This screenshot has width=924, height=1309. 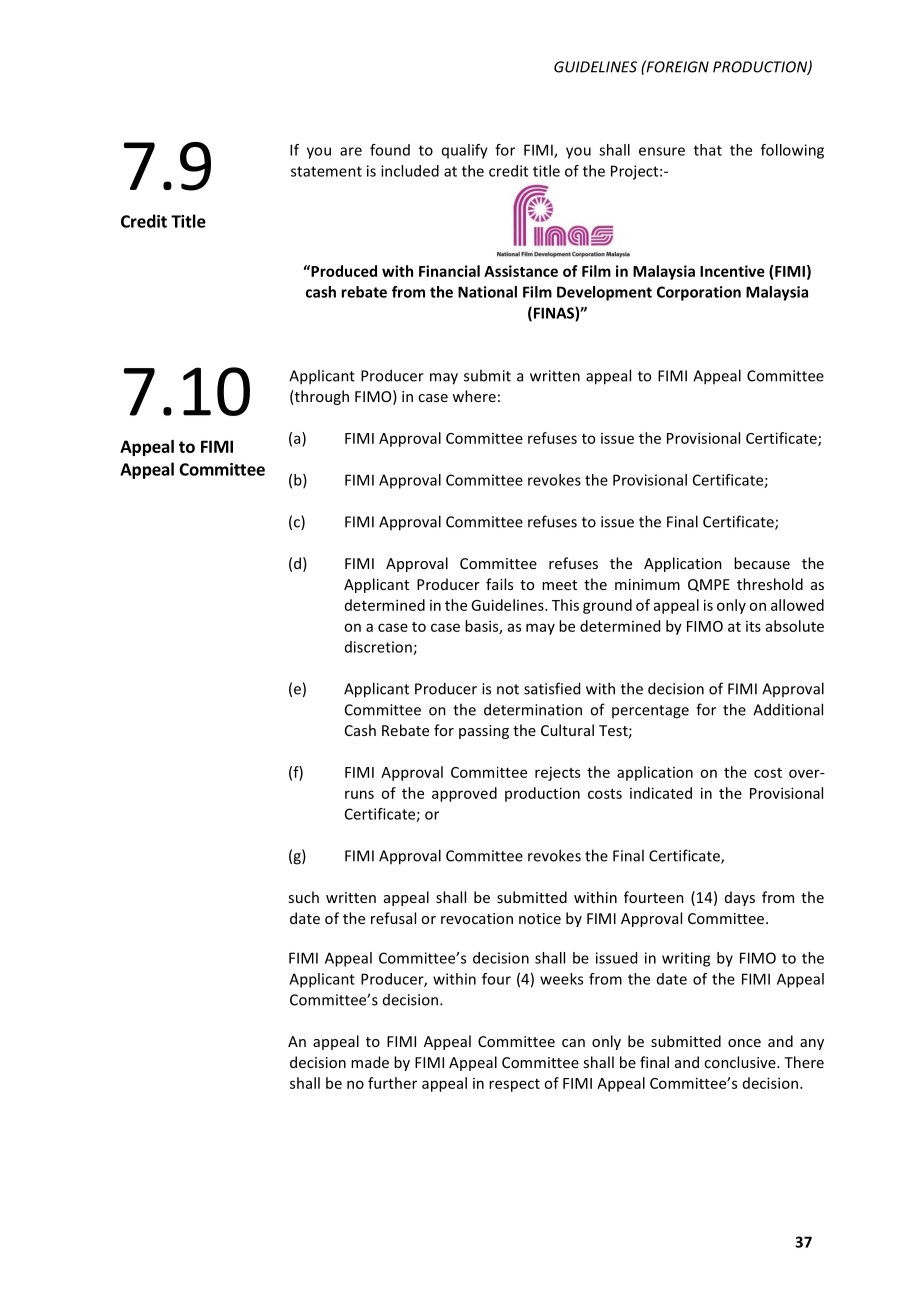 I want to click on respect, so click(x=514, y=1085).
